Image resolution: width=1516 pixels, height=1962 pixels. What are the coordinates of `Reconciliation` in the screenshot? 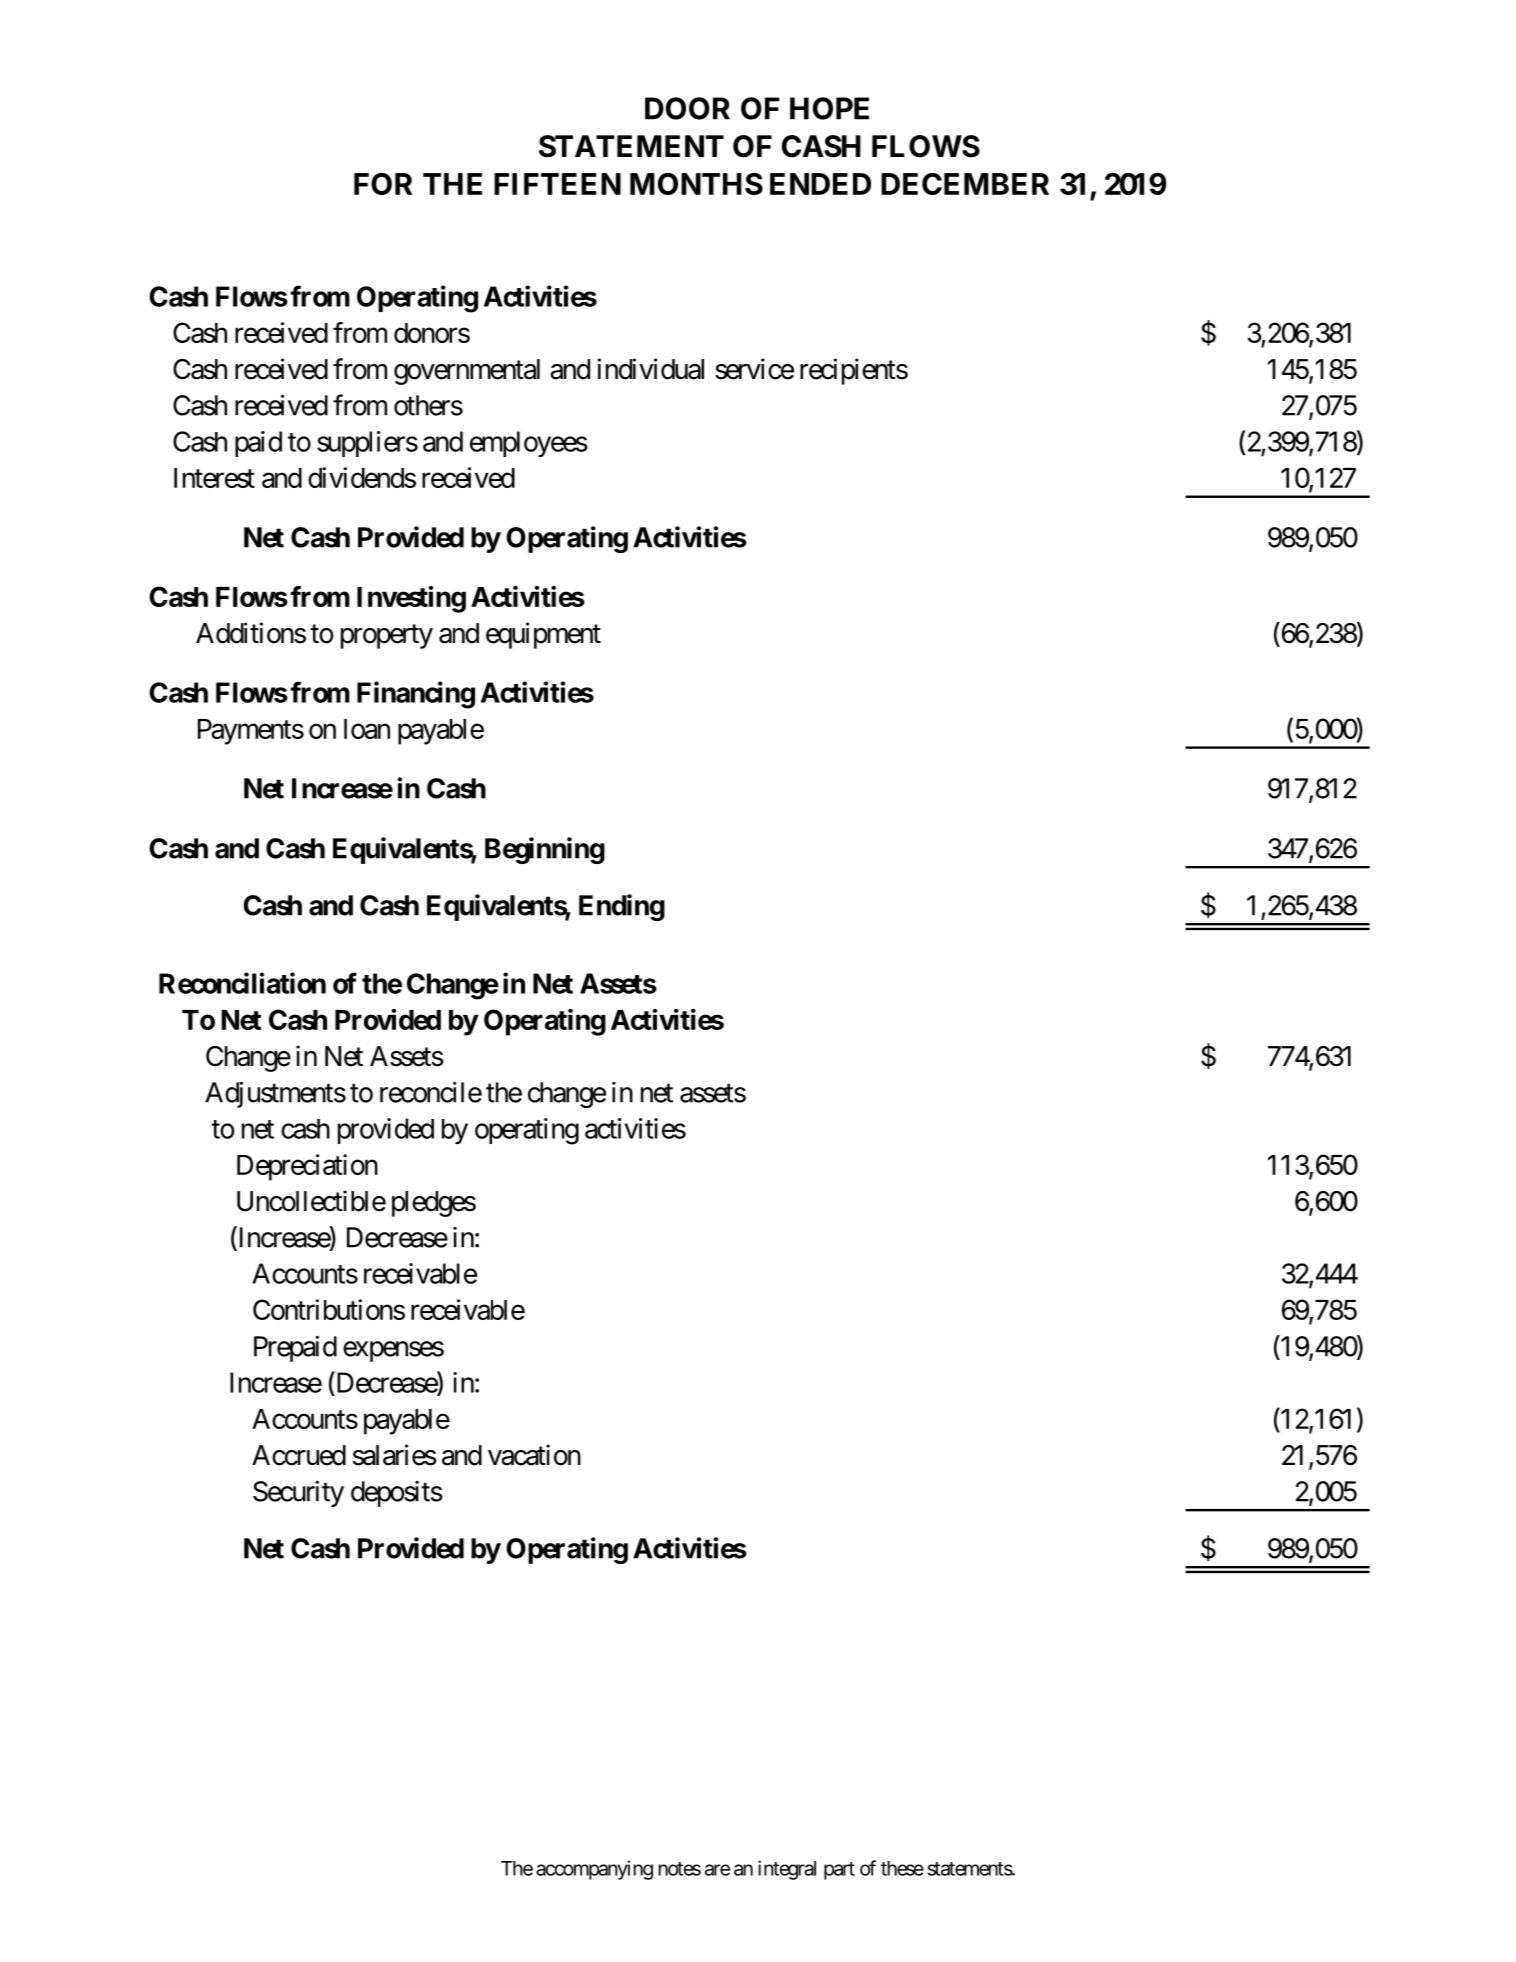 It's located at (242, 983).
